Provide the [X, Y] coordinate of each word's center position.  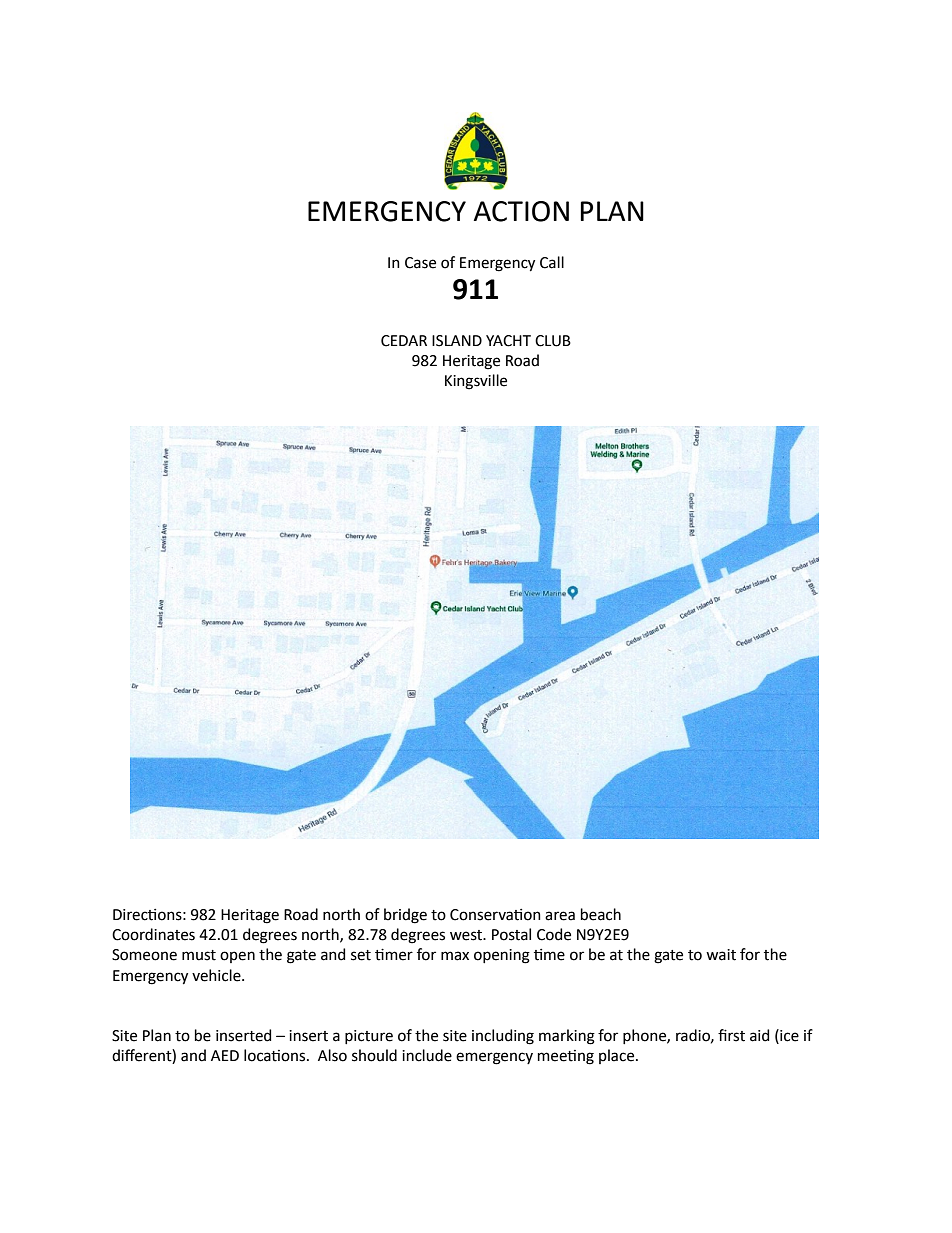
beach [601, 914]
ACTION [521, 211]
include [427, 1055]
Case [420, 263]
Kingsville [476, 382]
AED [225, 1055]
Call [552, 262]
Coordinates [153, 934]
